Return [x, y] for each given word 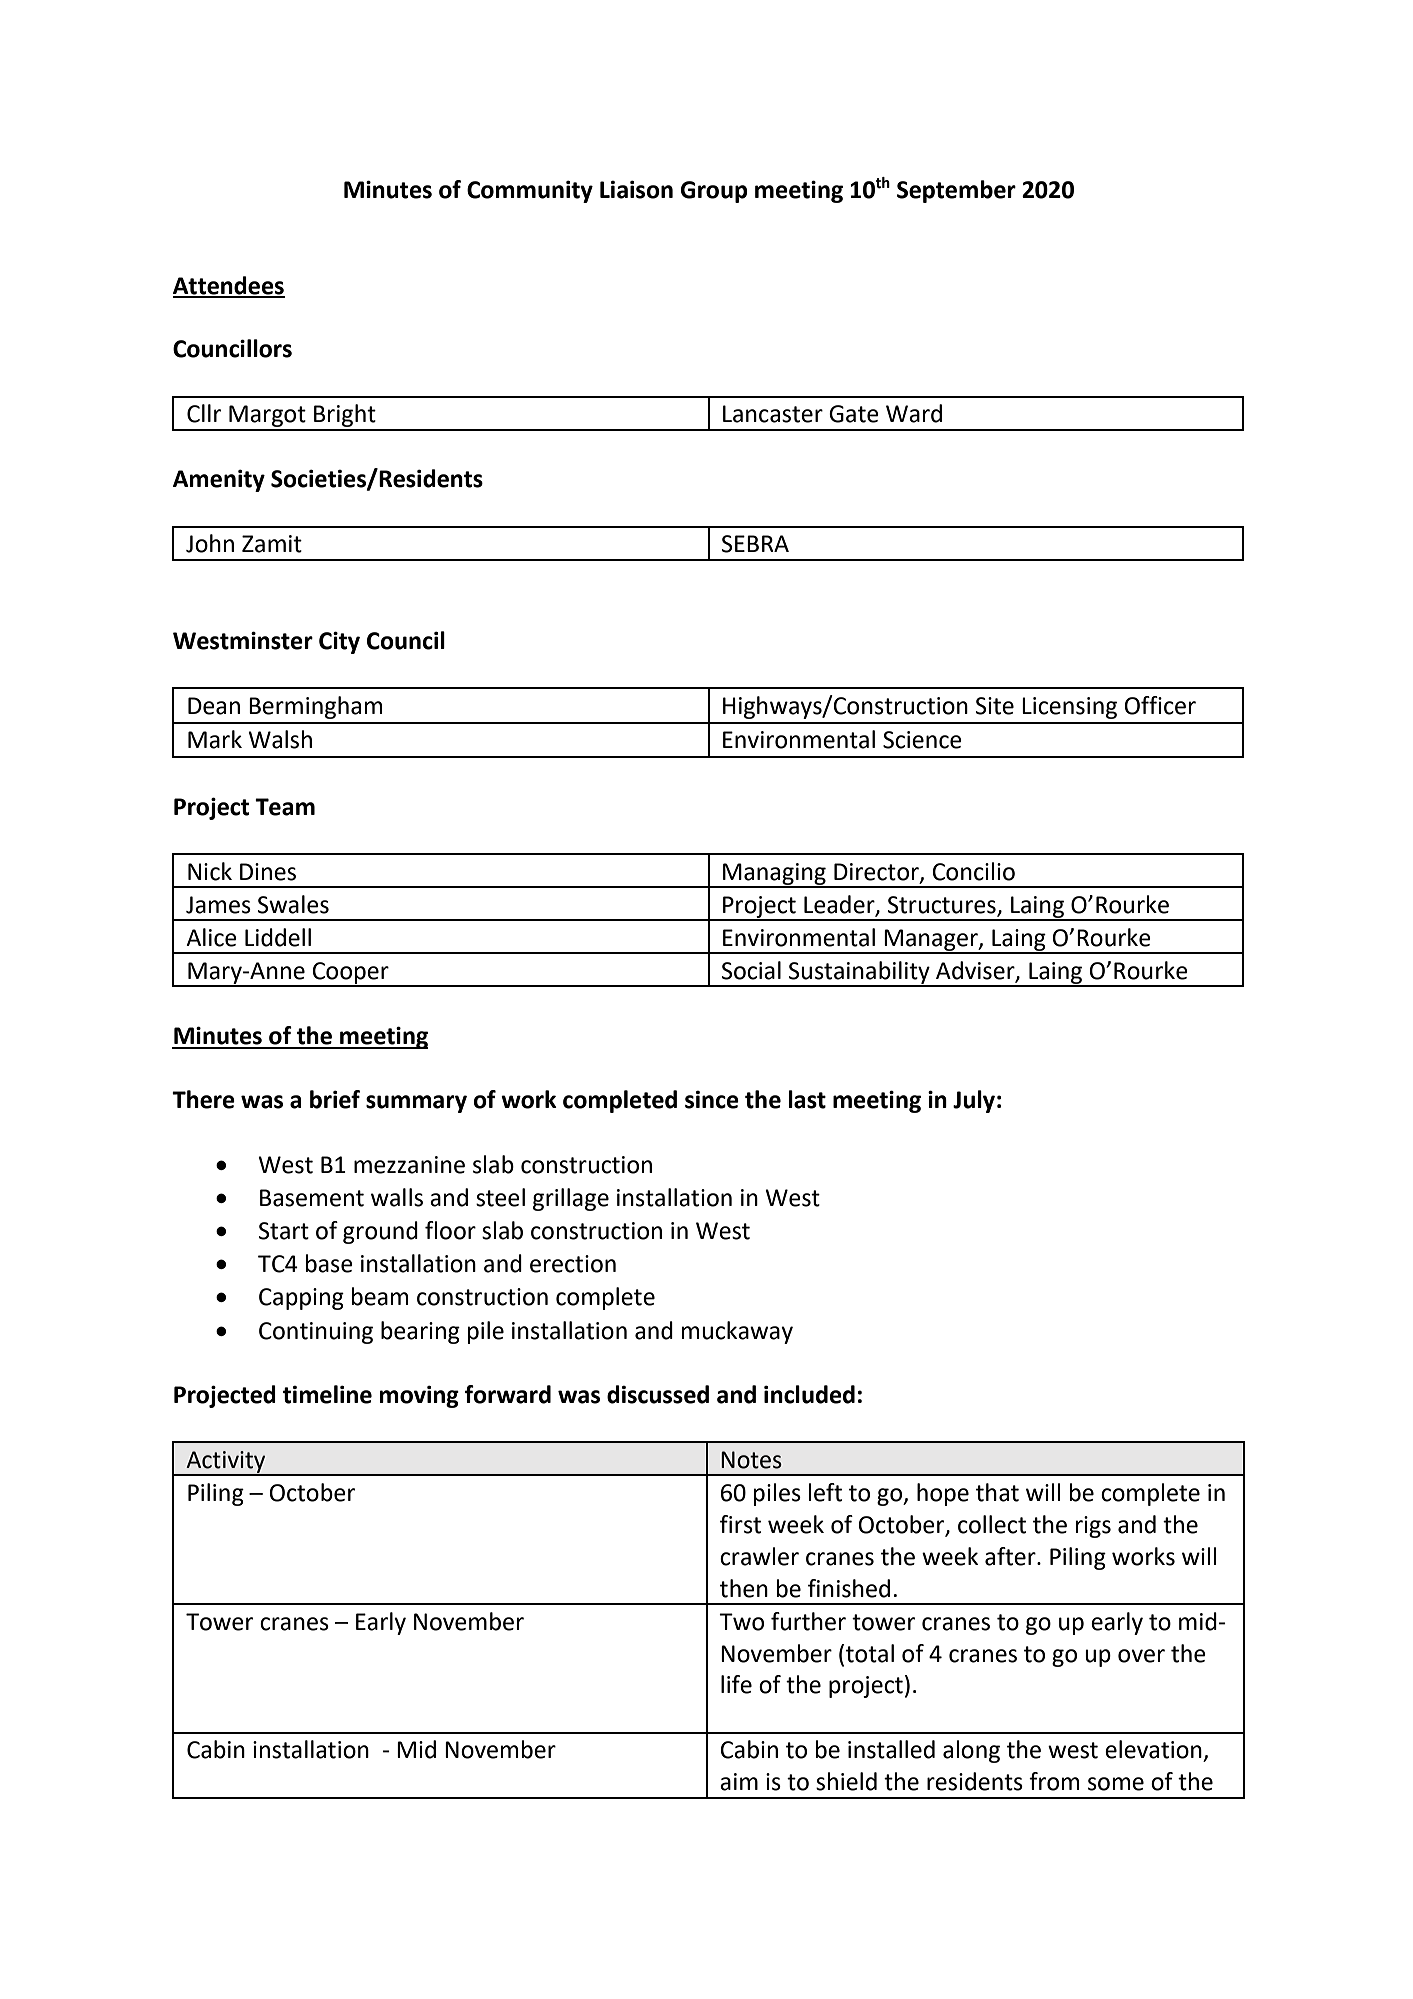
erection [573, 1264]
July [974, 1101]
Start [284, 1231]
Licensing [1069, 708]
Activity [226, 1463]
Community [530, 191]
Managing [774, 875]
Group [714, 192]
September [956, 191]
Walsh [280, 739]
